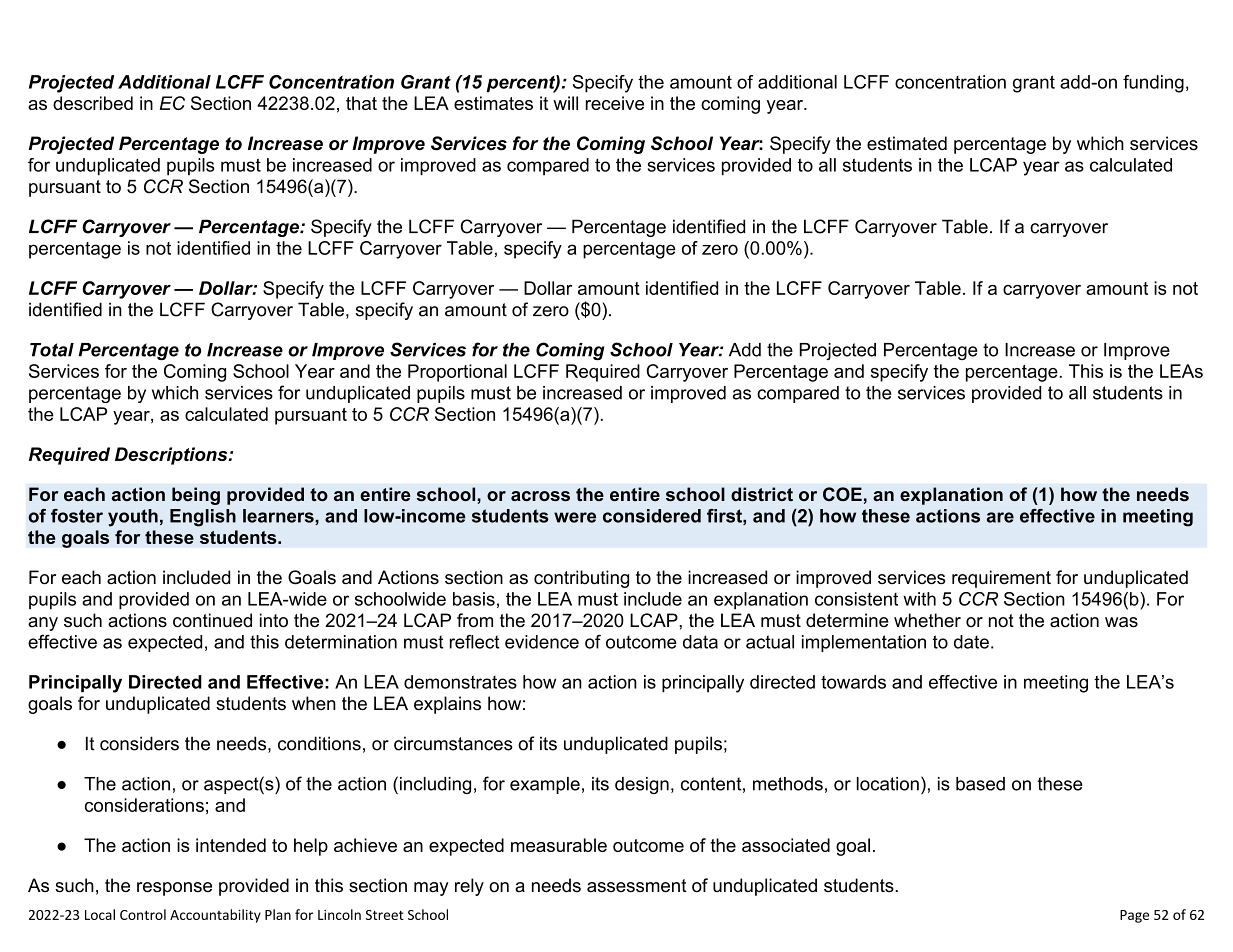 The width and height of the screenshot is (1233, 952). Describe the element at coordinates (907, 143) in the screenshot. I see `estimated` at that location.
